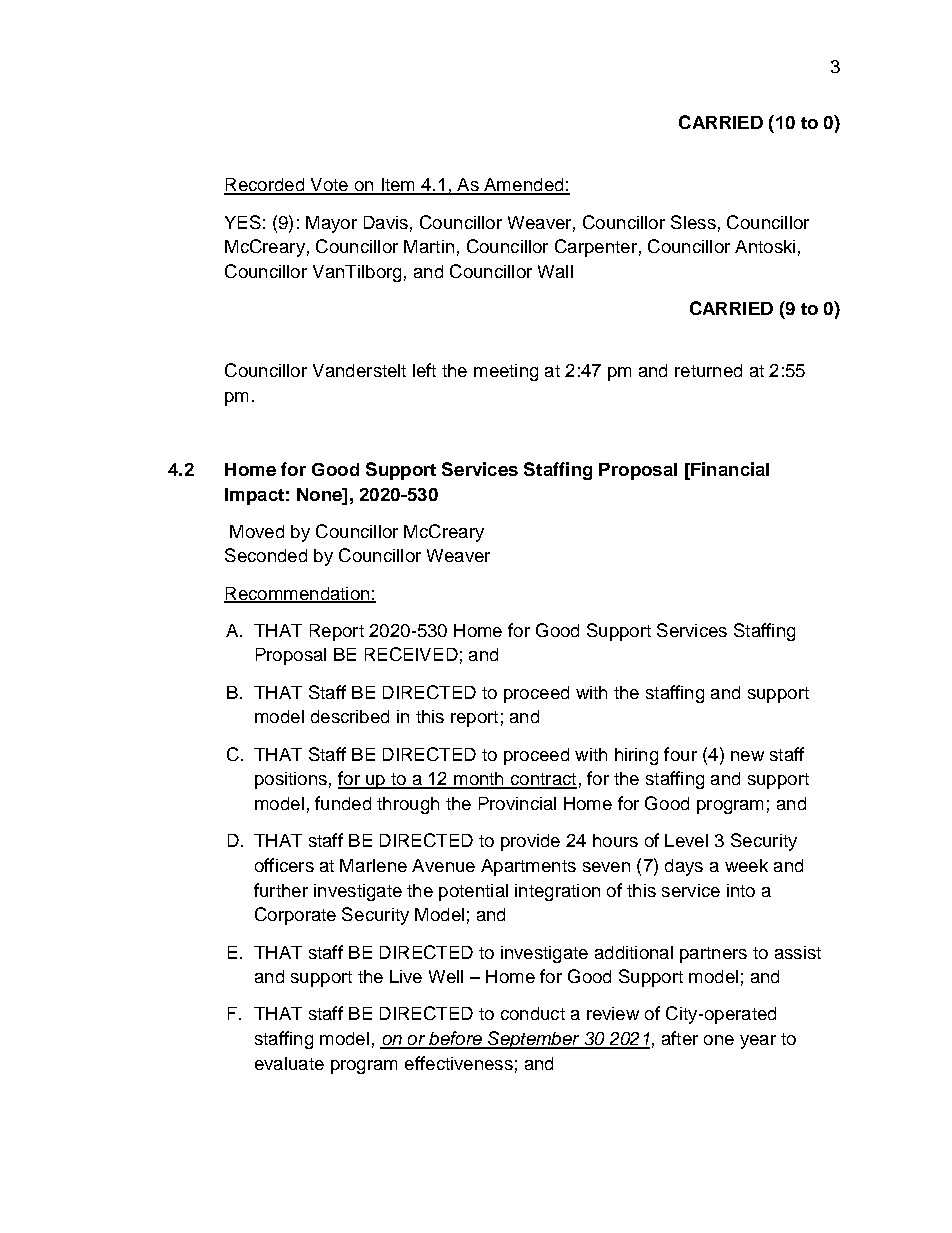  What do you see at coordinates (542, 780) in the document?
I see `contract` at bounding box center [542, 780].
